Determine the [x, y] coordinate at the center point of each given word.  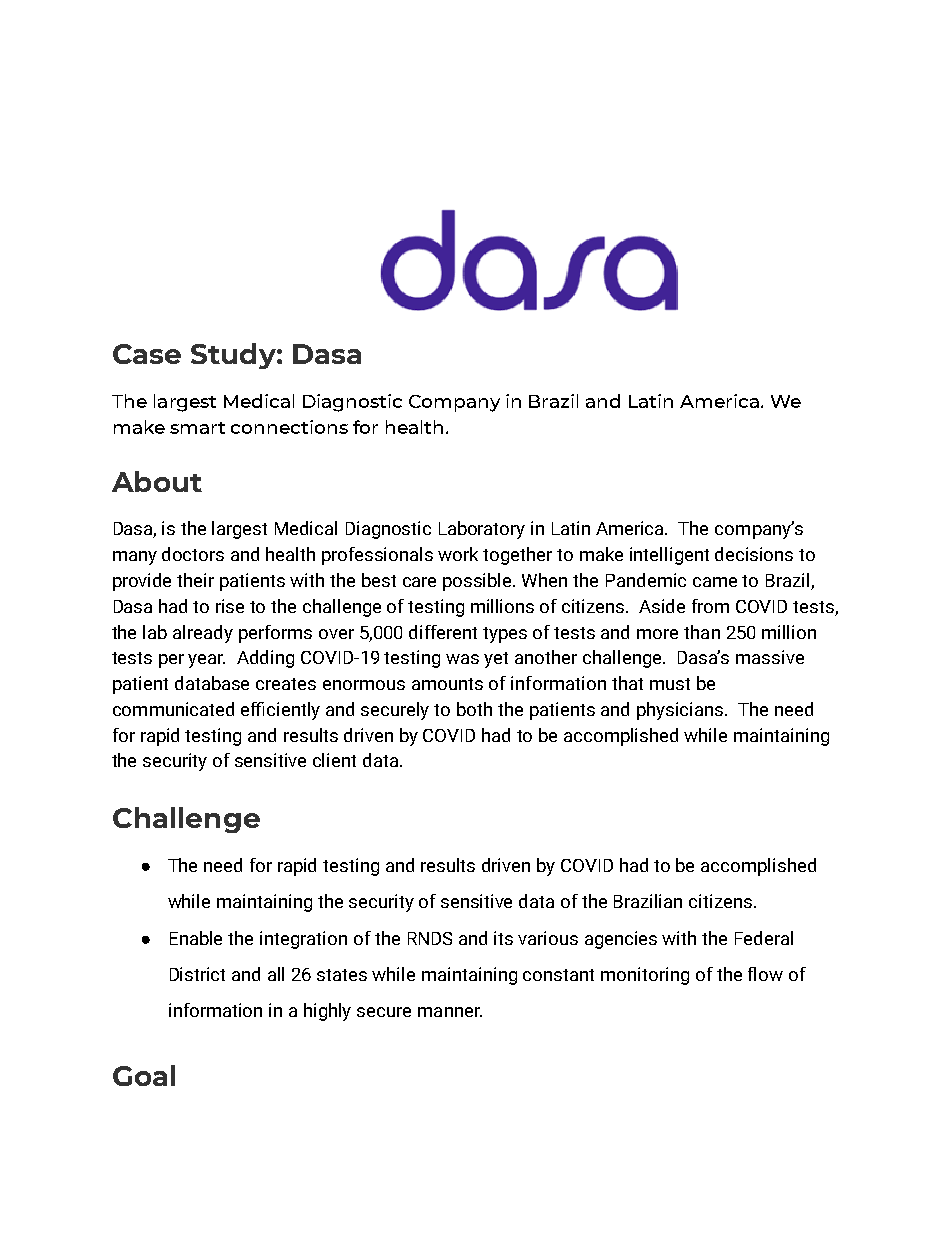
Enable [196, 938]
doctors [193, 554]
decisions [754, 554]
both [474, 709]
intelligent [669, 556]
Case [147, 354]
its [503, 938]
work [458, 554]
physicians [681, 711]
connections [289, 427]
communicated [173, 709]
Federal [764, 938]
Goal [144, 1075]
